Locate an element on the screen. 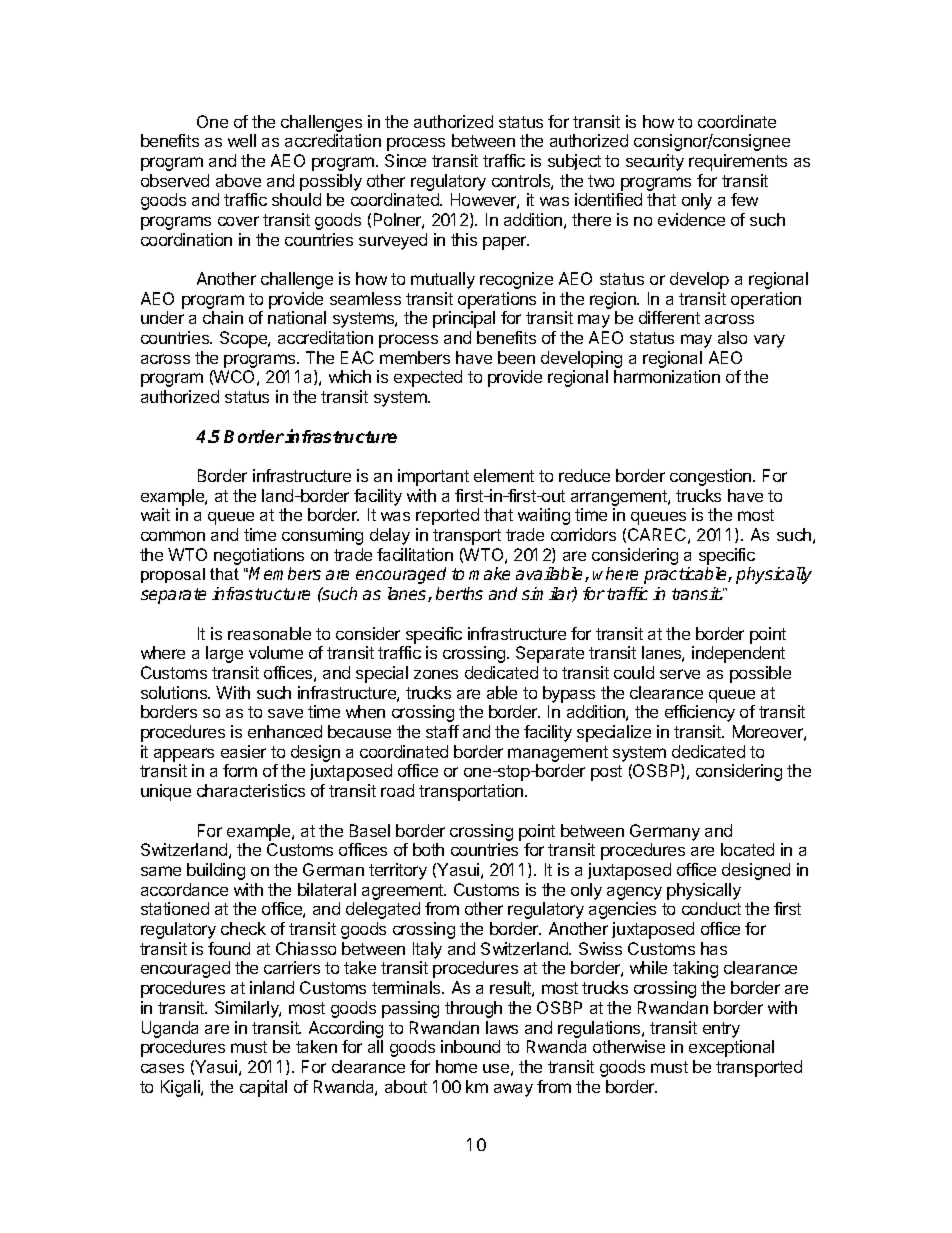 The width and height of the screenshot is (952, 1233). capital is located at coordinates (263, 1088).
